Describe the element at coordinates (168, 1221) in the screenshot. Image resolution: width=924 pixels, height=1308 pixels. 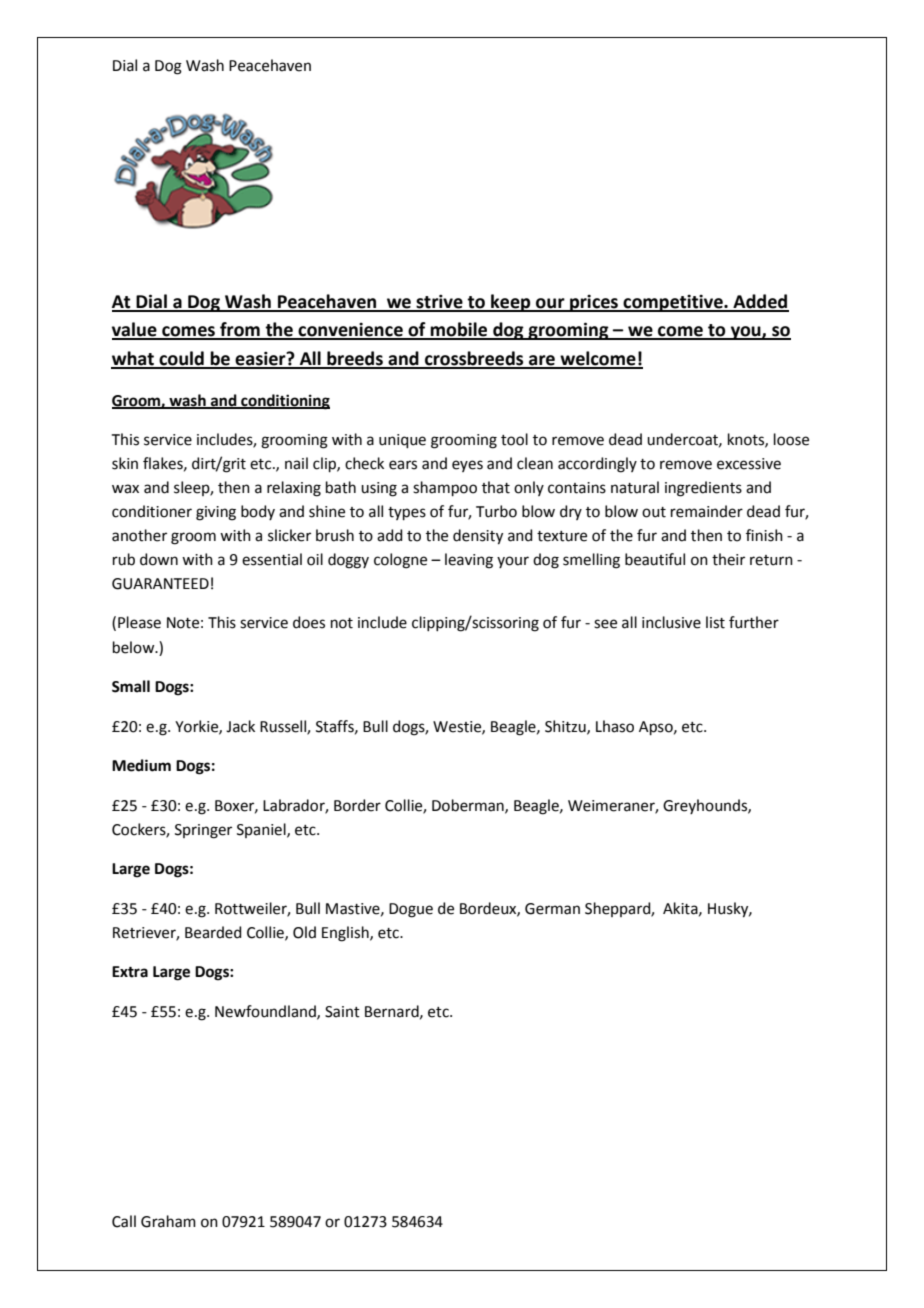
I see `Graham` at that location.
